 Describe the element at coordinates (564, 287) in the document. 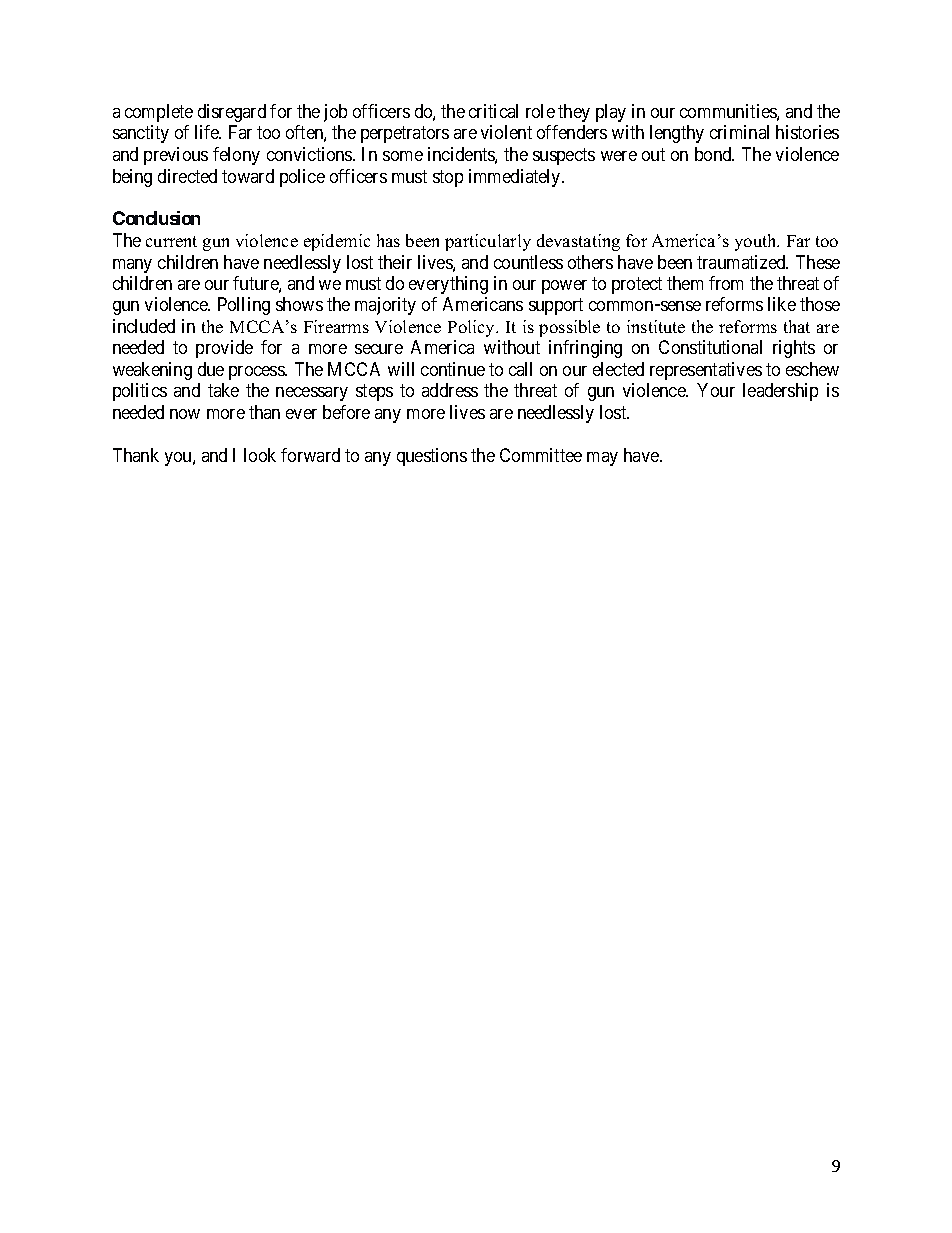

I see `power` at that location.
